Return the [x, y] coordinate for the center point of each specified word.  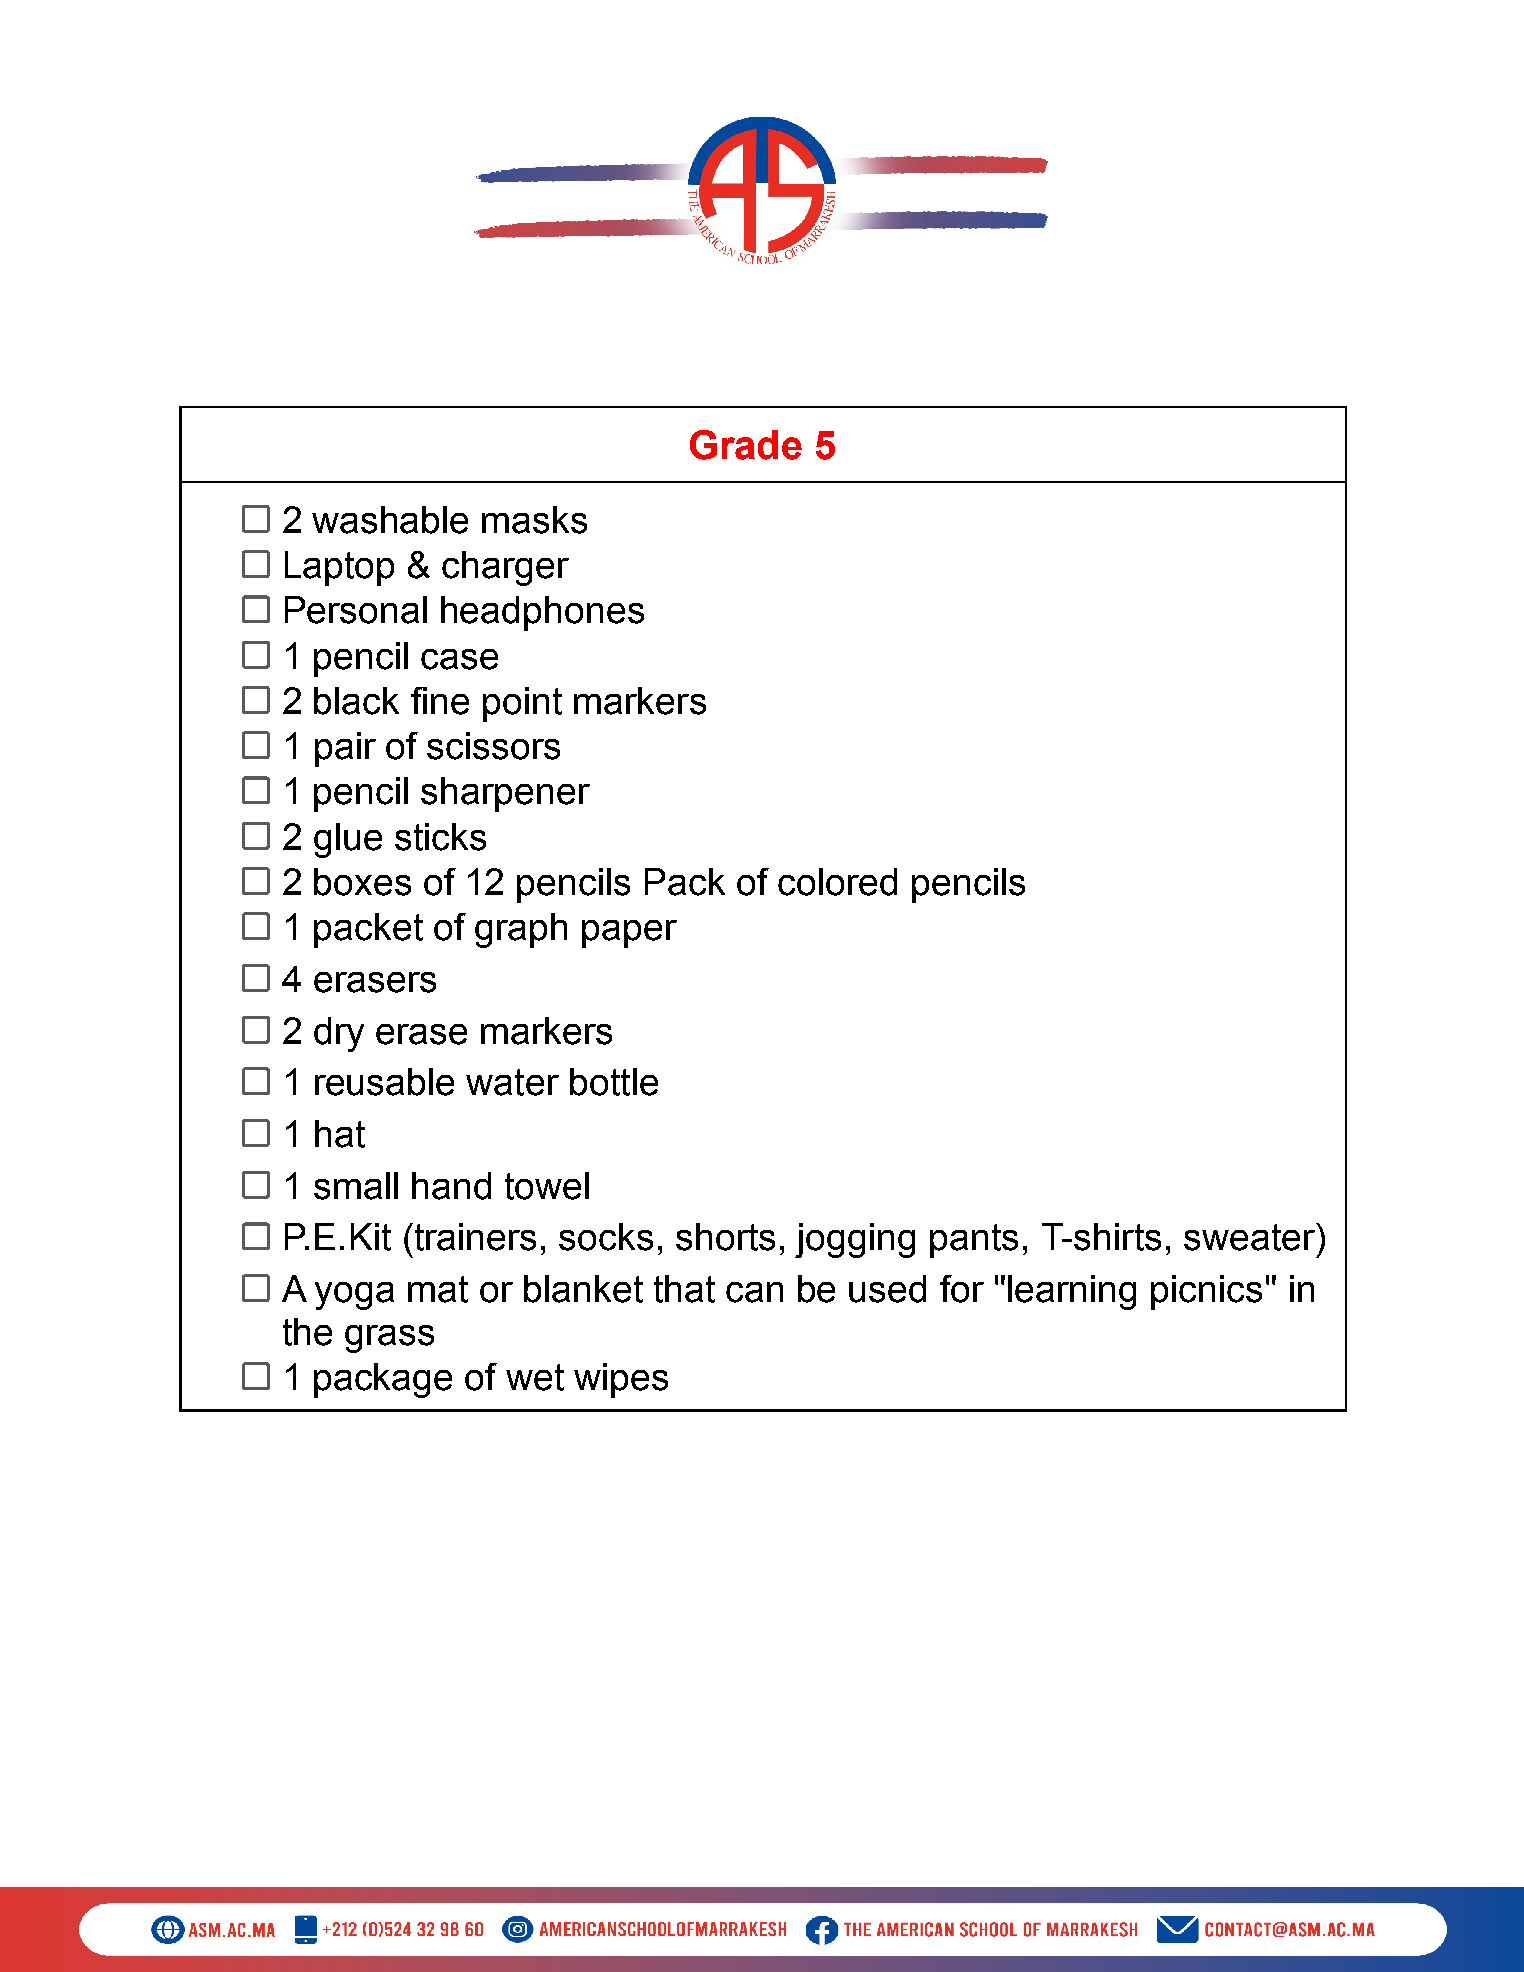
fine [440, 701]
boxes [362, 882]
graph [521, 930]
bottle [614, 1082]
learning [1072, 1292]
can [754, 1292]
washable [390, 520]
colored [837, 882]
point [522, 704]
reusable [384, 1082]
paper [629, 934]
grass [389, 1339]
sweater [1250, 1237]
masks [534, 520]
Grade [746, 445]
